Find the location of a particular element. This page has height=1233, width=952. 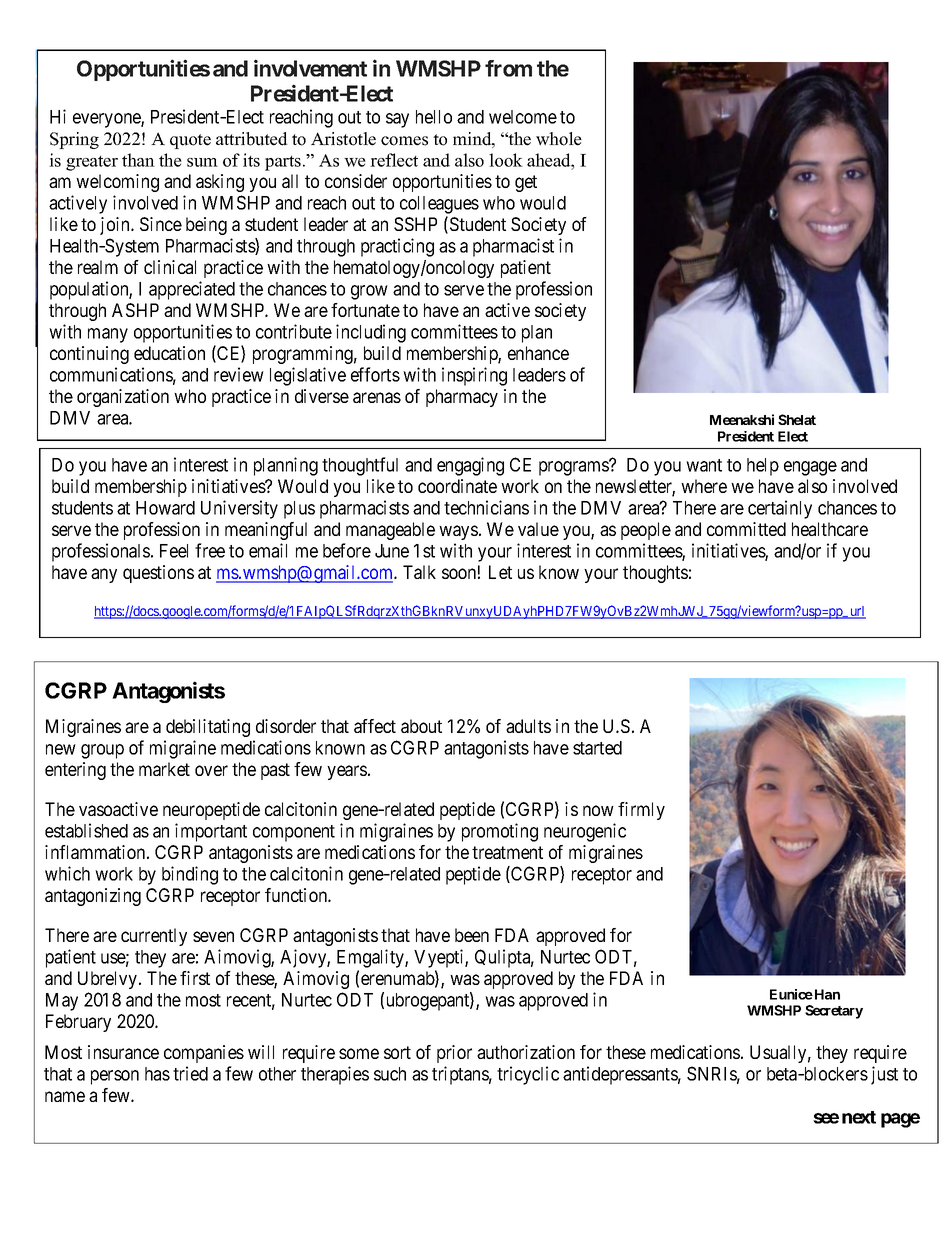

has is located at coordinates (157, 1074).
